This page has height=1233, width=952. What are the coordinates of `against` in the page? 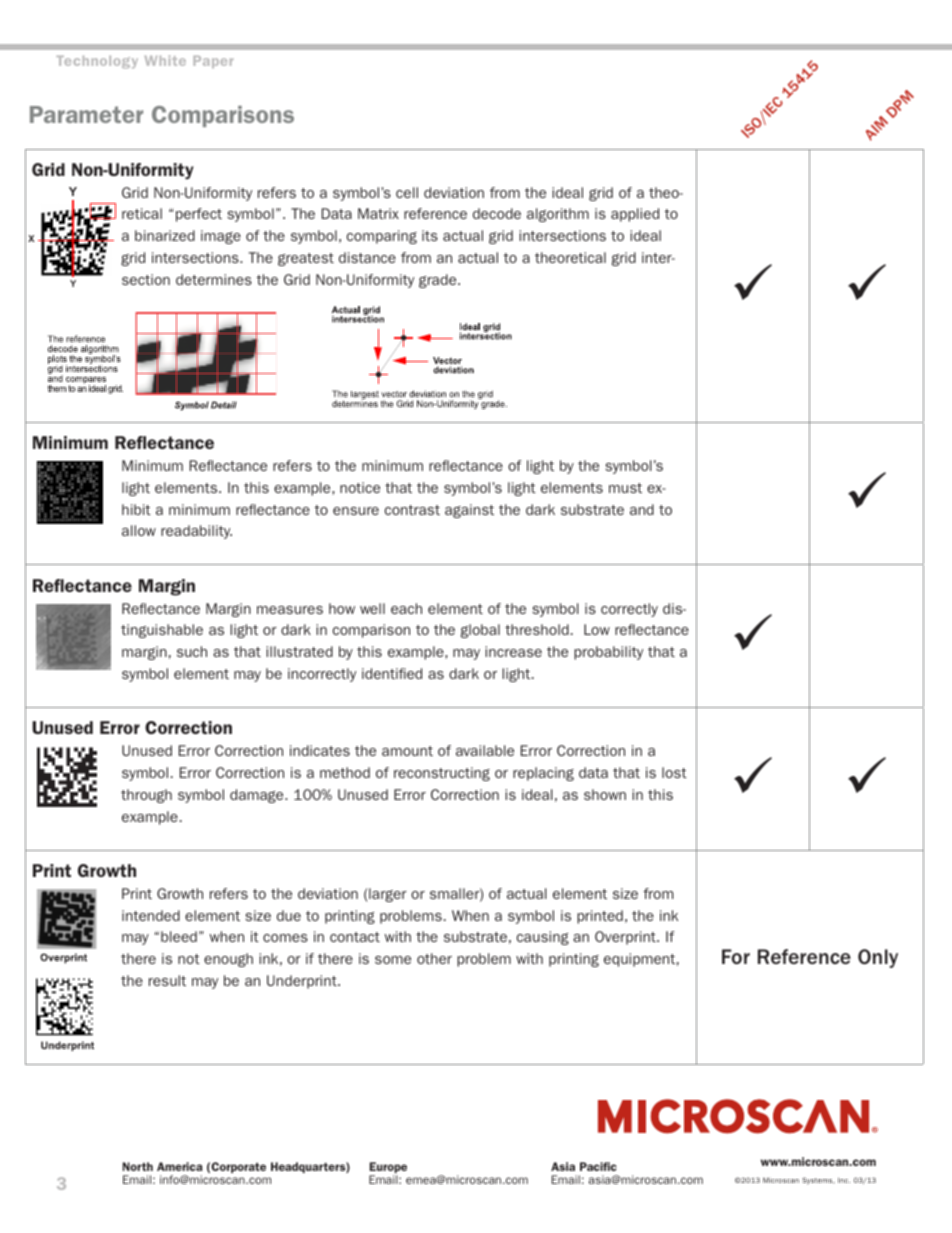 It's located at (469, 511).
